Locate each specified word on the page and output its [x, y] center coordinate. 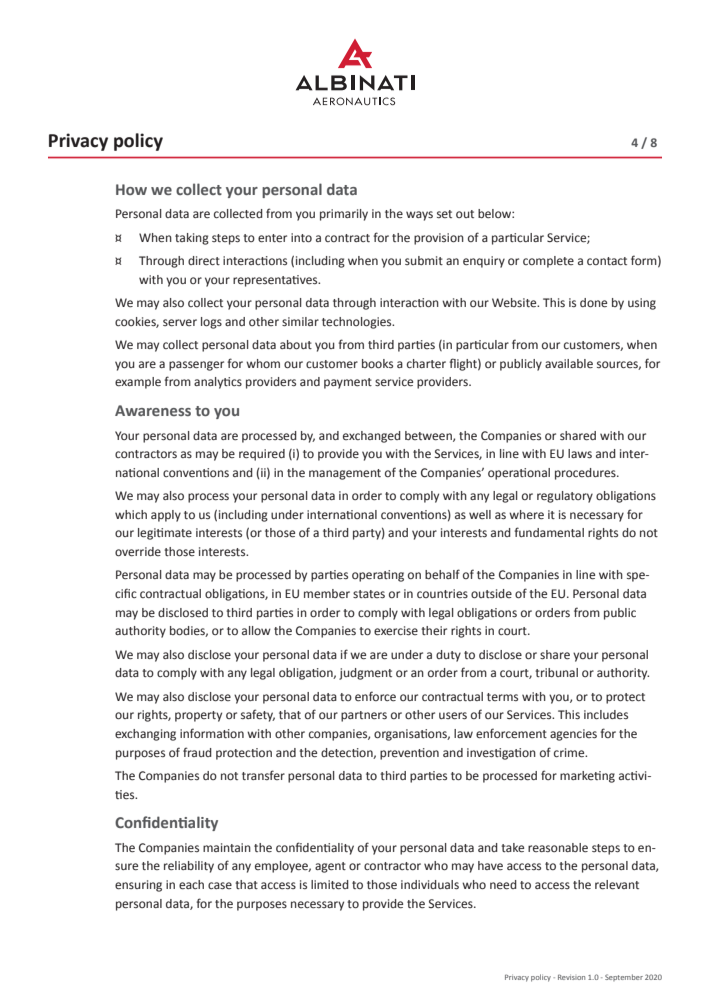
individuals [430, 884]
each [191, 885]
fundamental [549, 532]
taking [192, 239]
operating [378, 576]
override [138, 552]
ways [419, 216]
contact [607, 261]
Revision [571, 977]
